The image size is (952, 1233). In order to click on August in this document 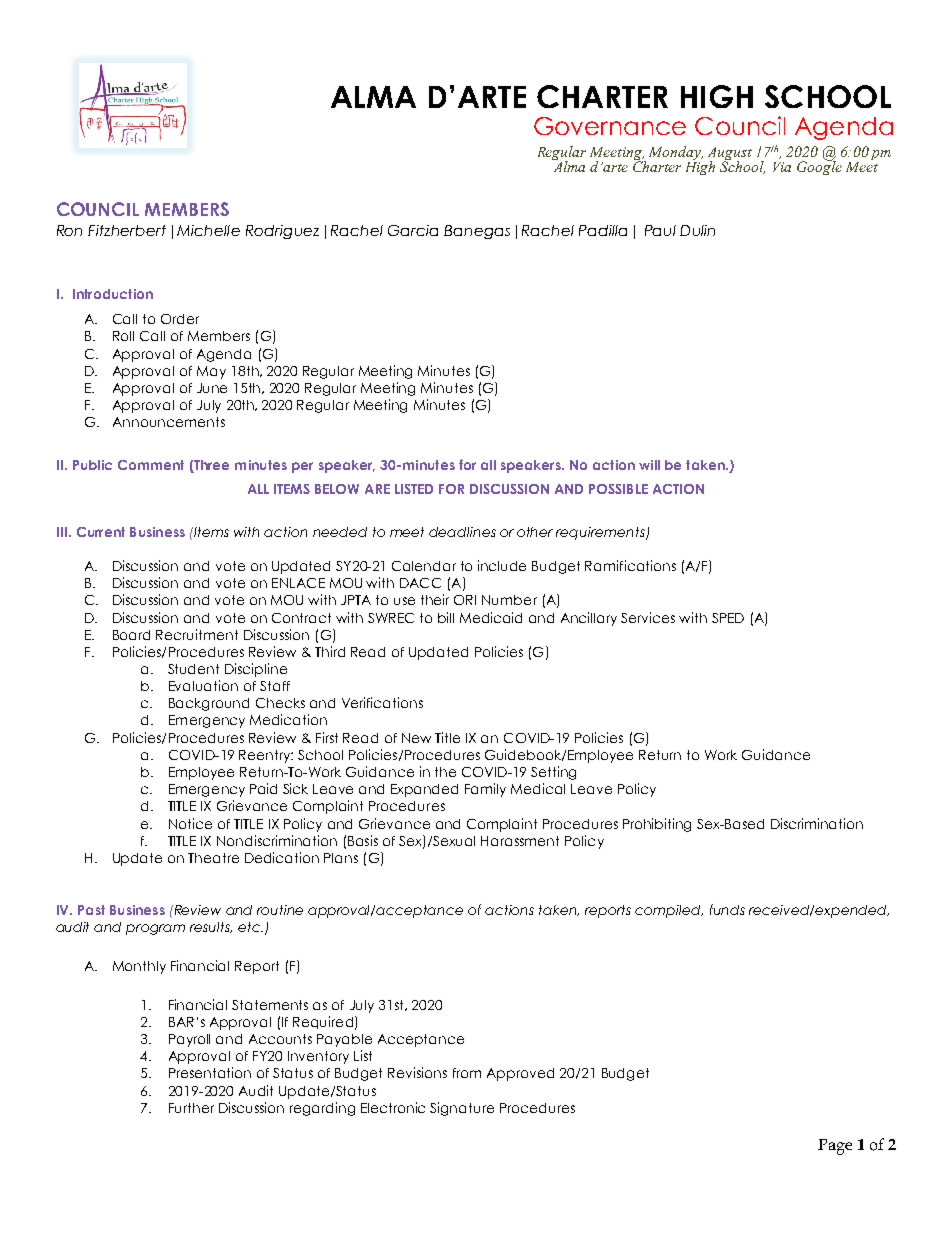, I will do `click(730, 155)`.
